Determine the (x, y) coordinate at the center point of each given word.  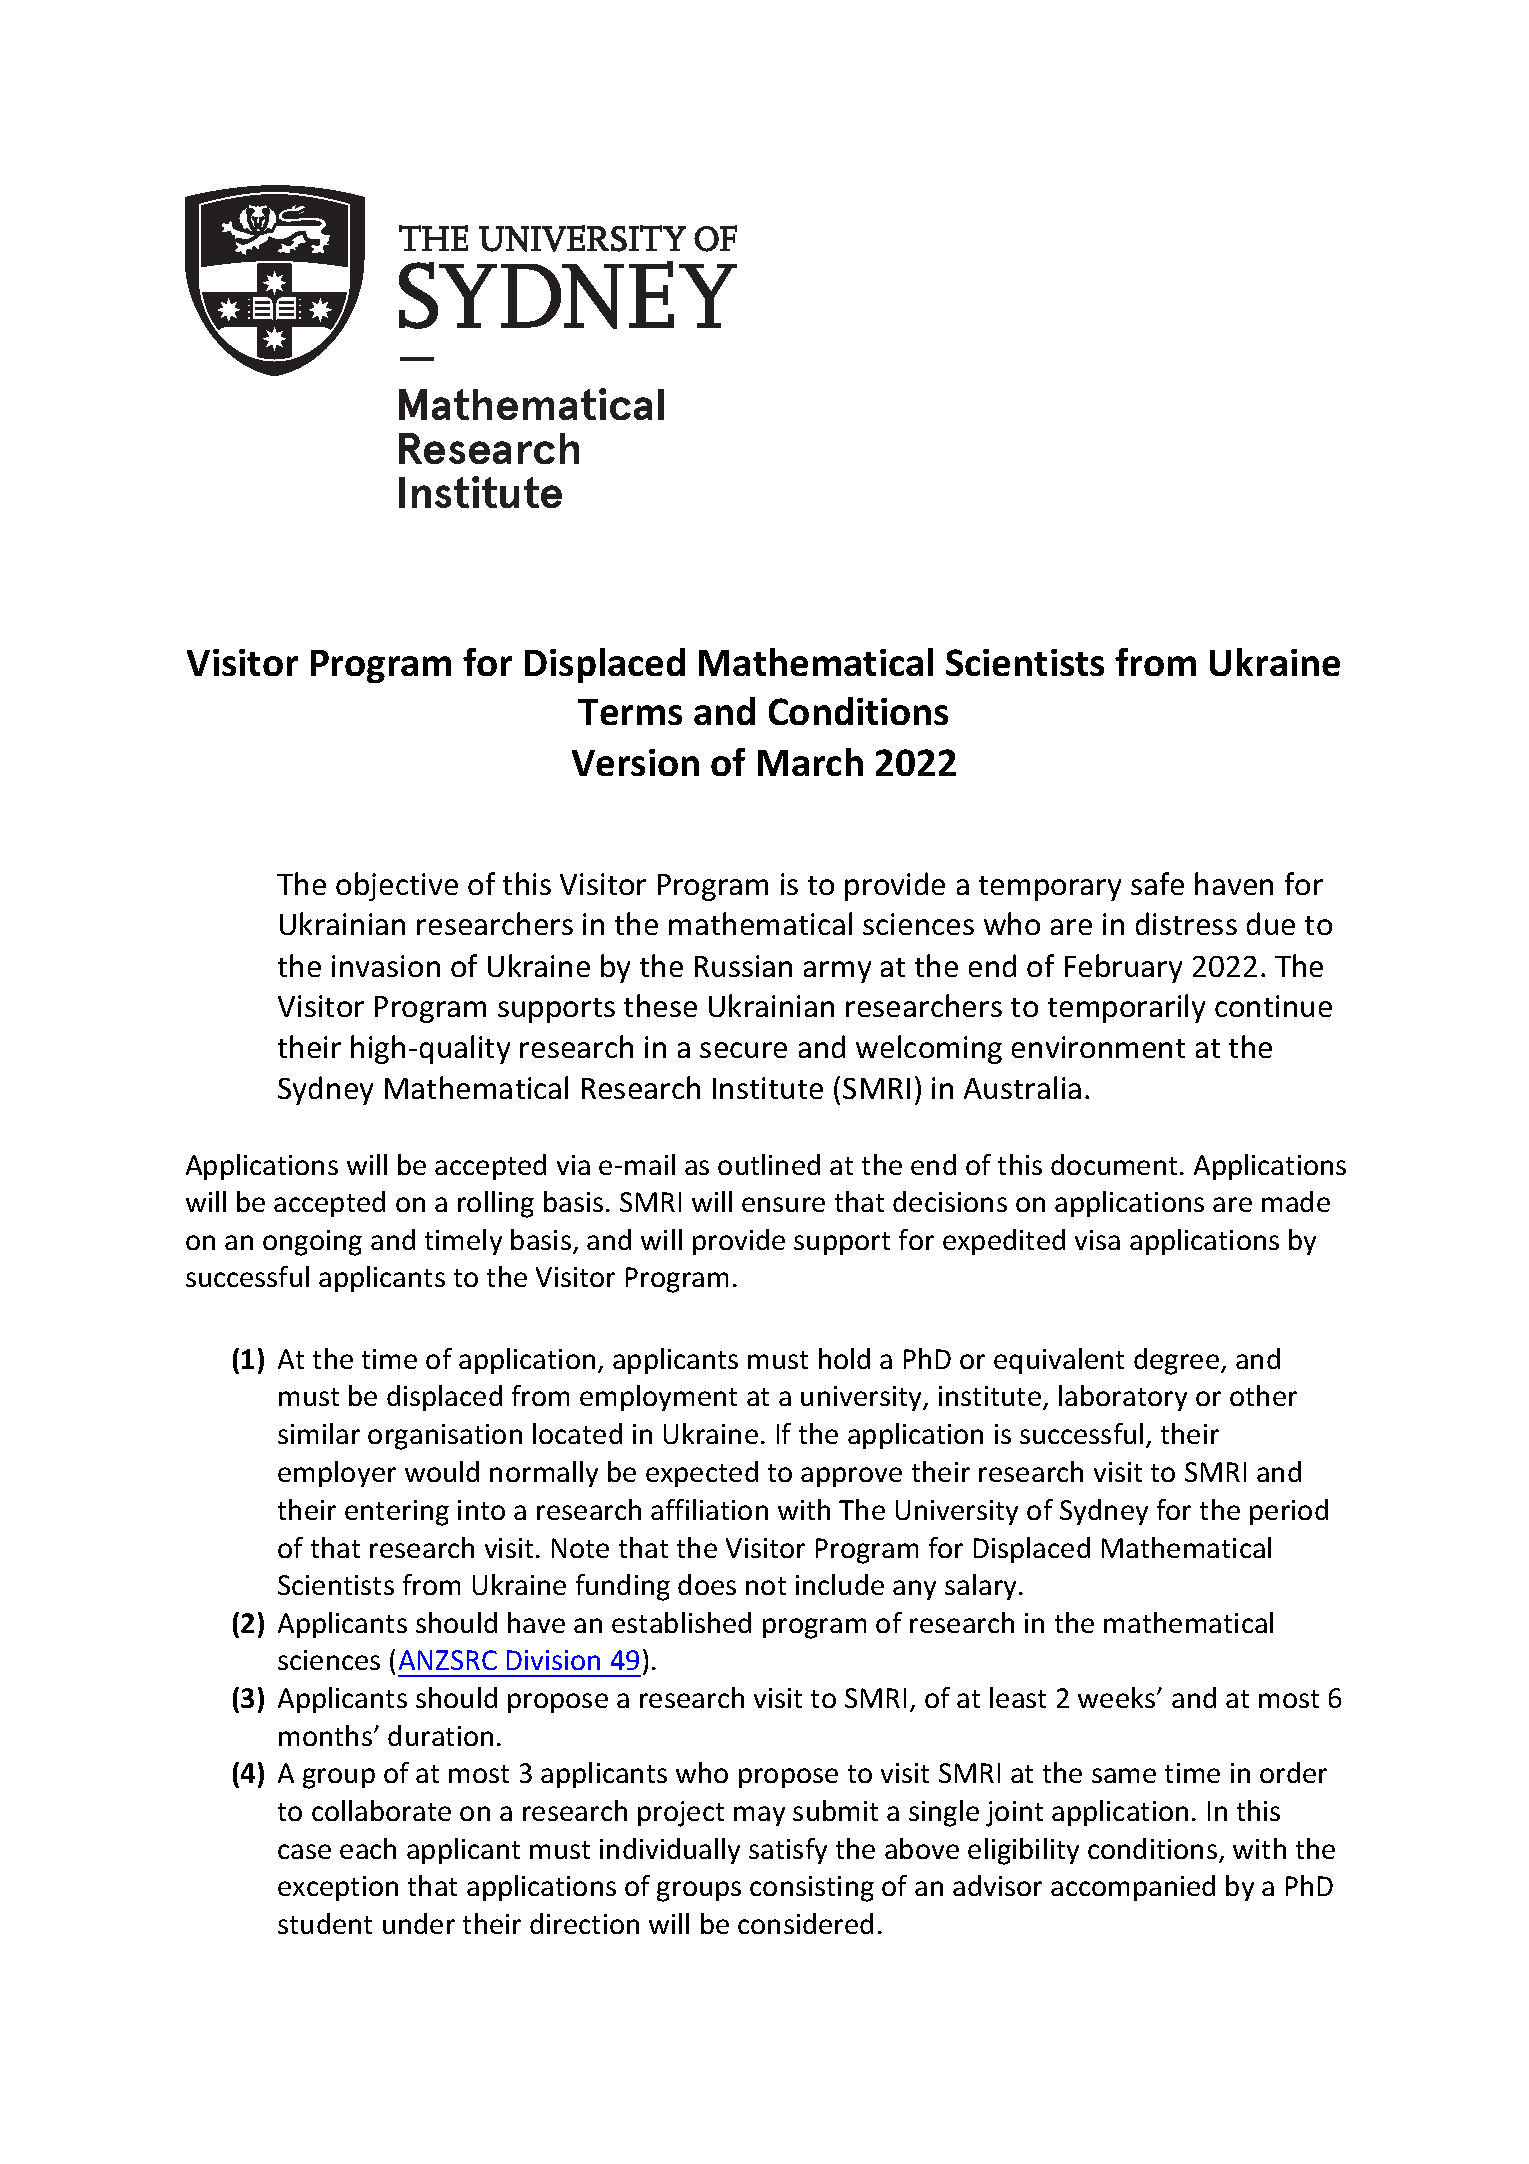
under (419, 1923)
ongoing (312, 1243)
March (810, 762)
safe (1157, 883)
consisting (812, 1889)
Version (635, 762)
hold (844, 1358)
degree (1178, 1361)
